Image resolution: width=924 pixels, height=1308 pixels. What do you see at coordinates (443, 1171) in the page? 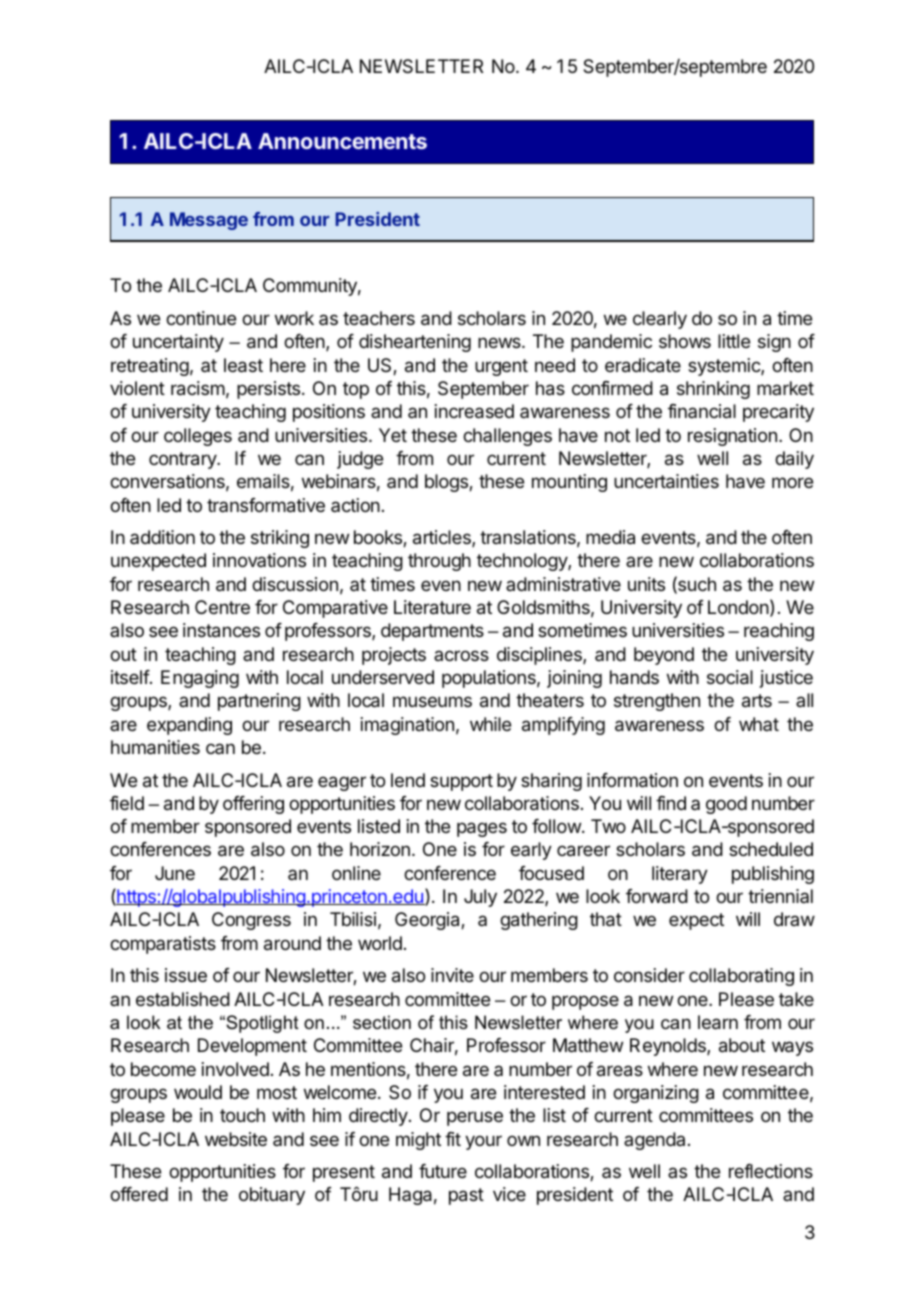
I see `future` at bounding box center [443, 1171].
